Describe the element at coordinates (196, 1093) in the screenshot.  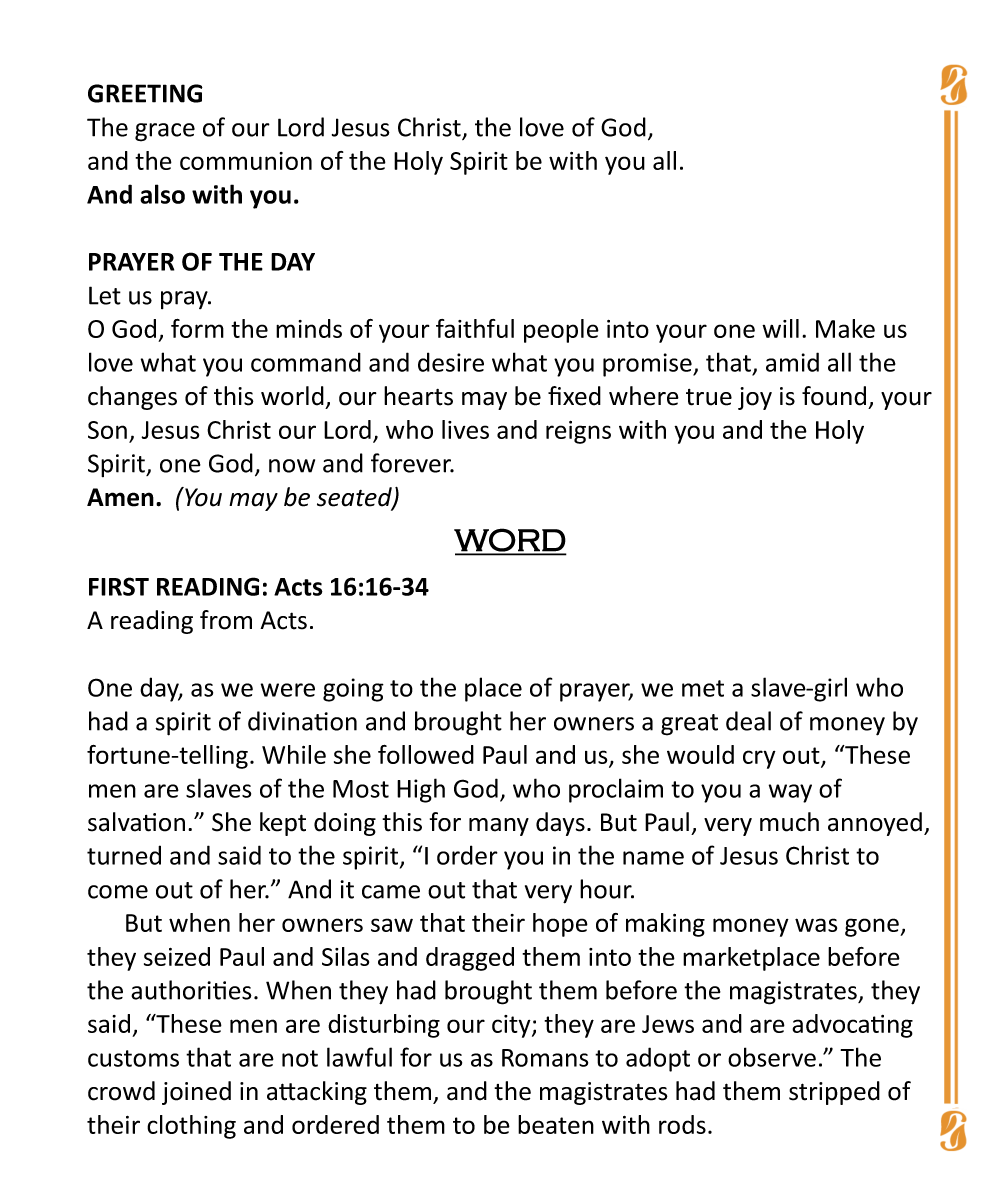
I see `joined` at that location.
